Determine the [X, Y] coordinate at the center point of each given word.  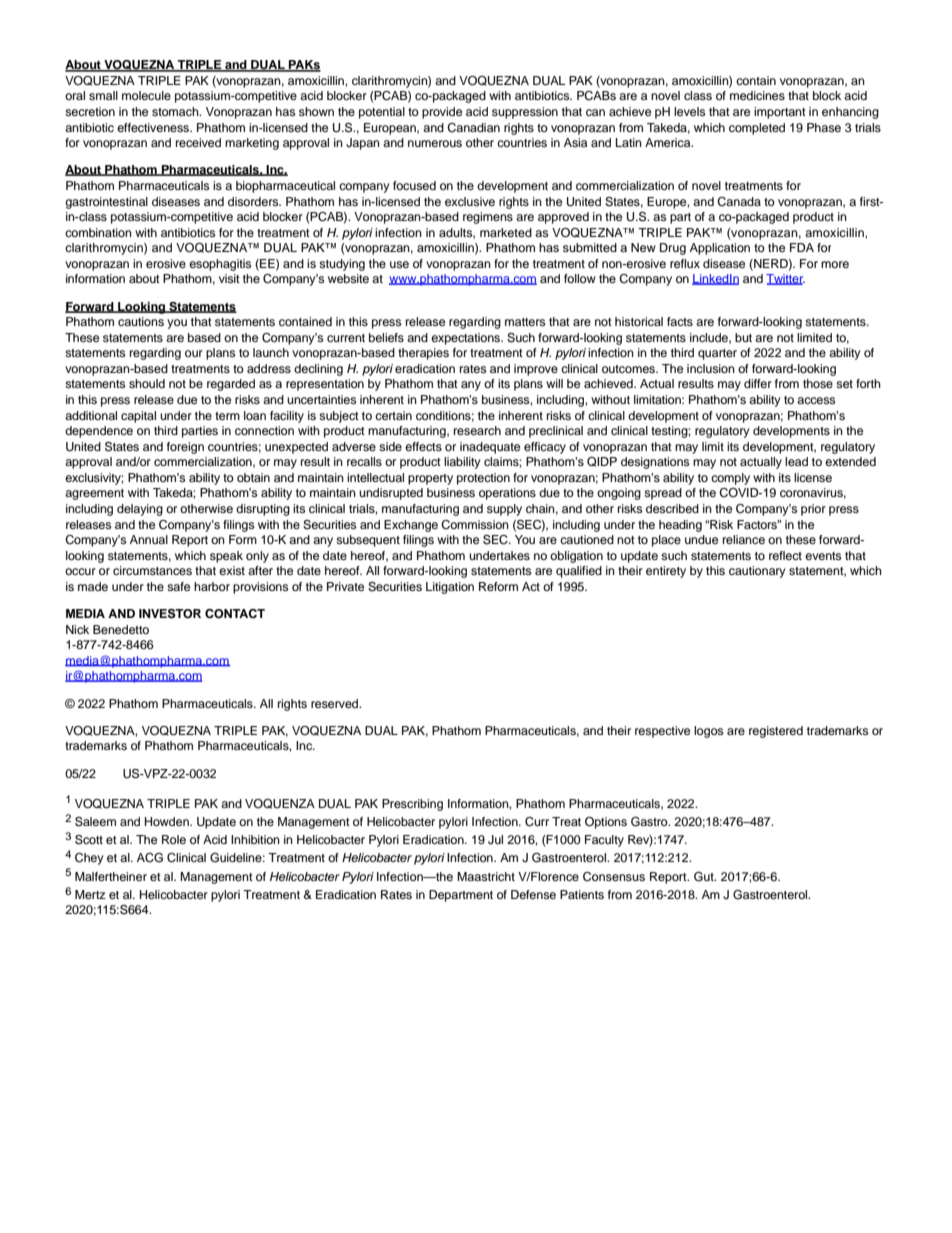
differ [758, 383]
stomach [176, 111]
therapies [423, 354]
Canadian [473, 128]
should [147, 383]
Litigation [450, 588]
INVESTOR [170, 614]
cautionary [757, 572]
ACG [150, 858]
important [780, 113]
